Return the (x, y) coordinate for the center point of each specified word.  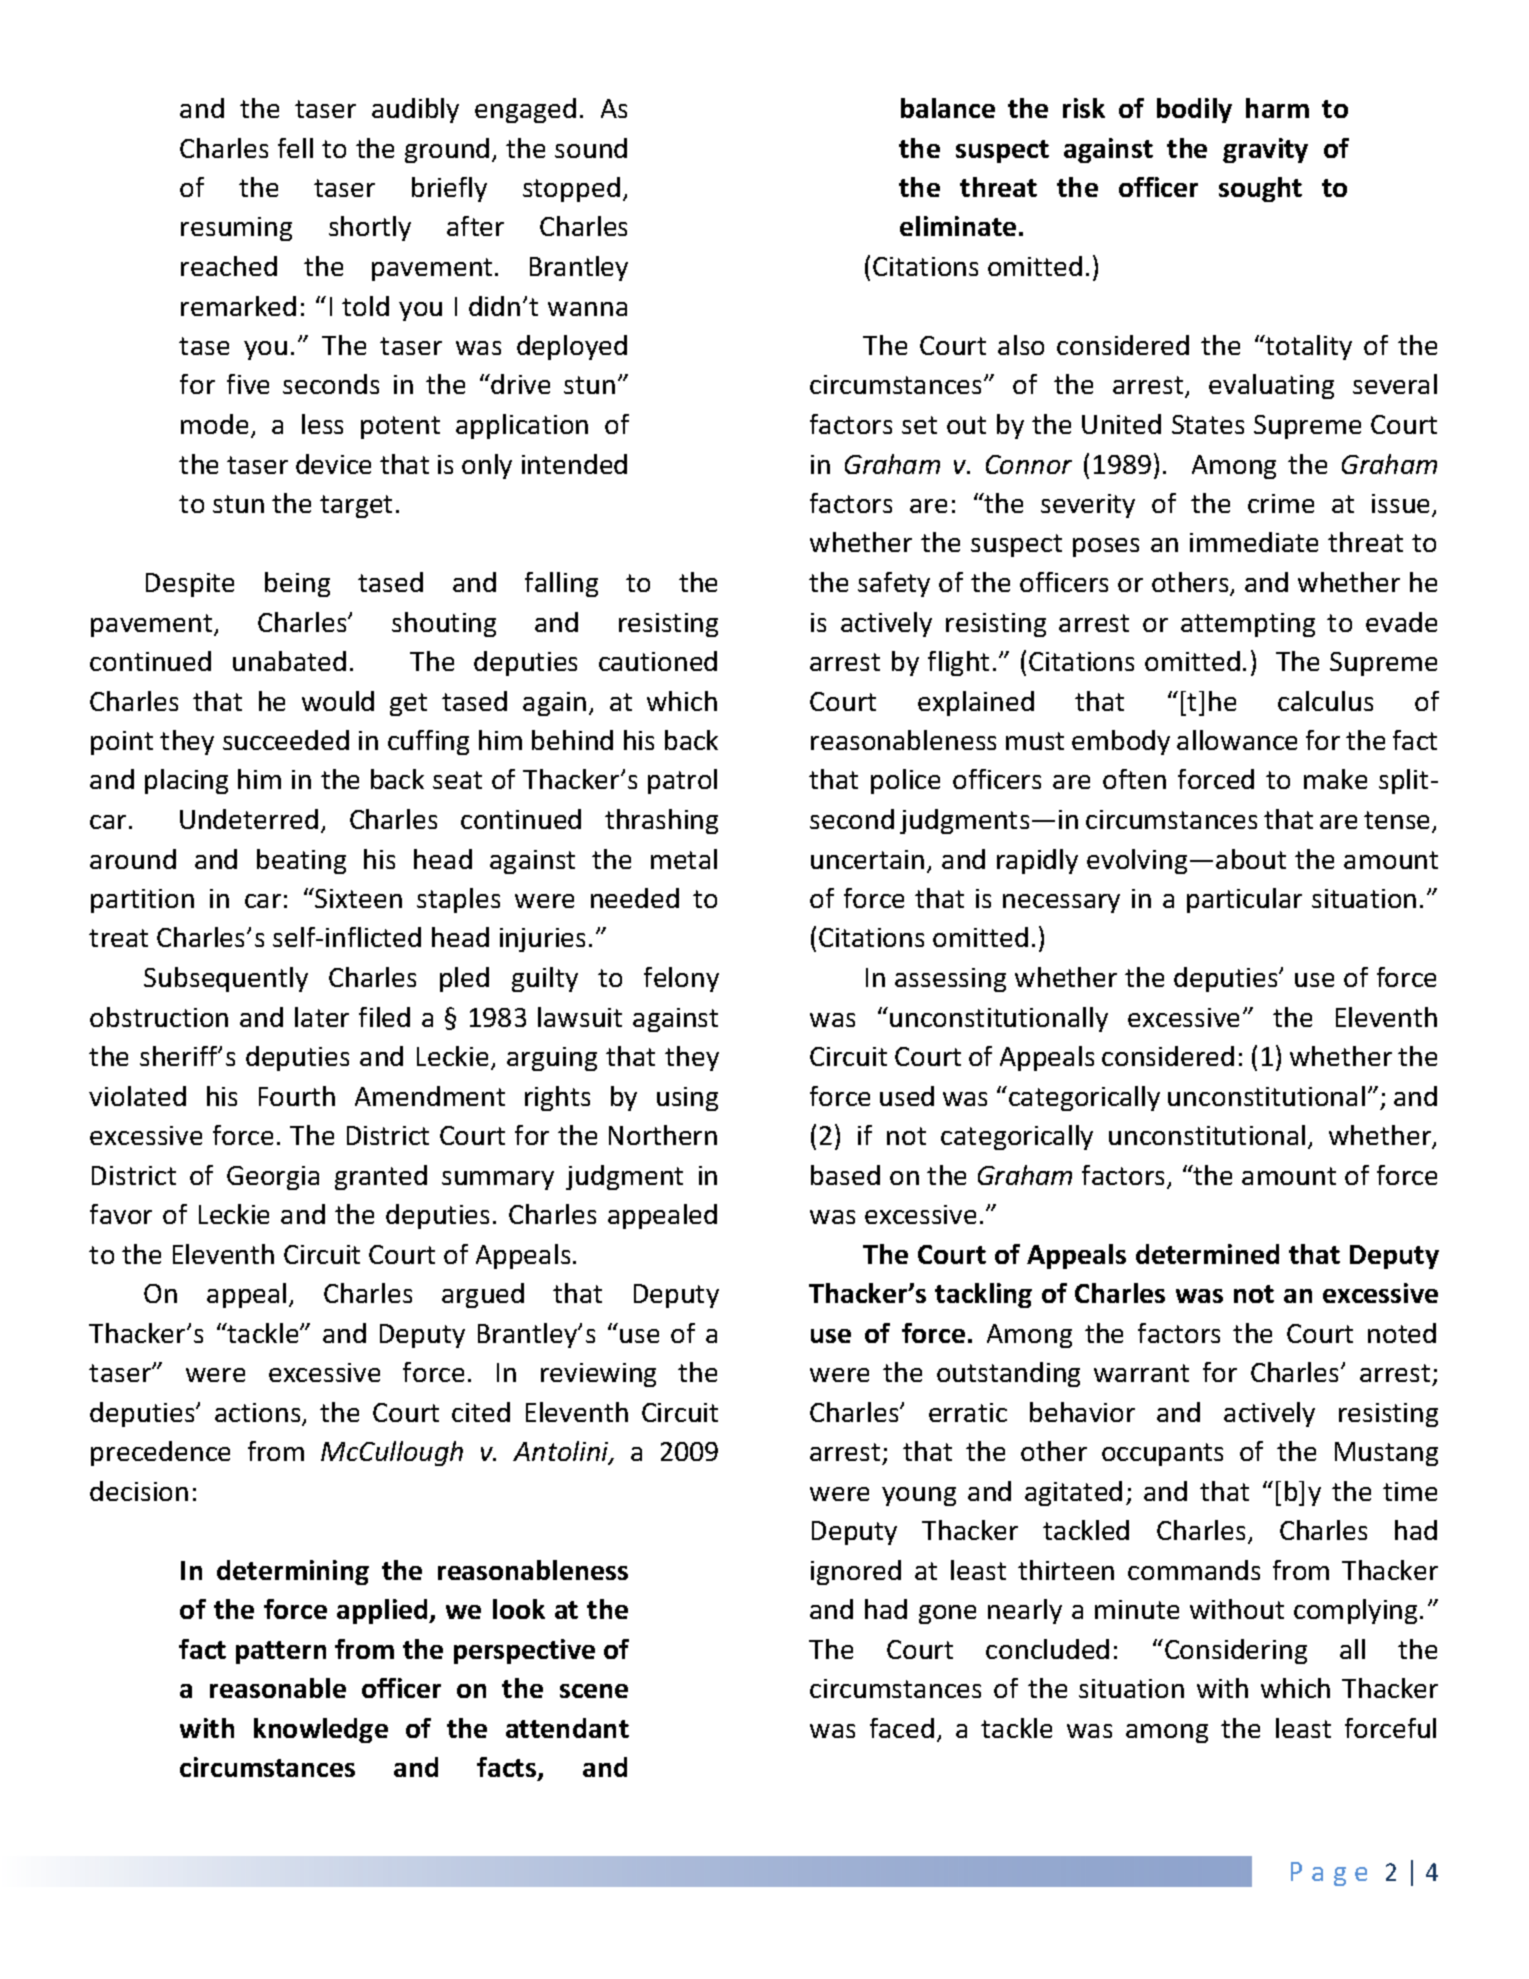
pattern (281, 1652)
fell (295, 148)
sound (591, 148)
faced (902, 1728)
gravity (1265, 150)
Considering (1236, 1651)
